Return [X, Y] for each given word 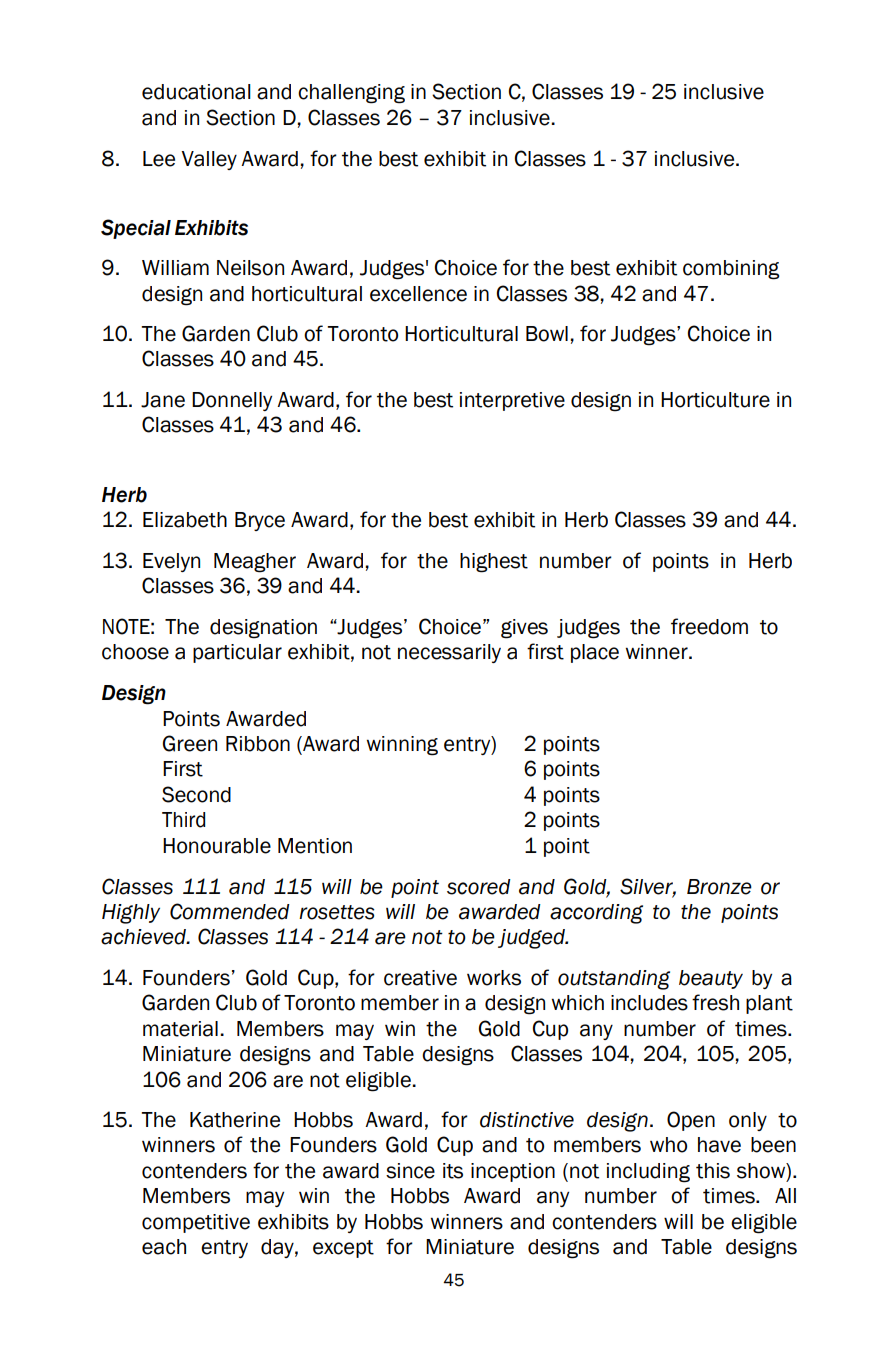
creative [420, 978]
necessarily [449, 653]
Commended [230, 911]
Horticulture [715, 400]
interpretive [512, 401]
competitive [196, 1223]
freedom [709, 626]
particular [237, 653]
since [410, 1171]
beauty [711, 979]
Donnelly [232, 401]
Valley [209, 160]
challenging [351, 94]
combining [731, 270]
